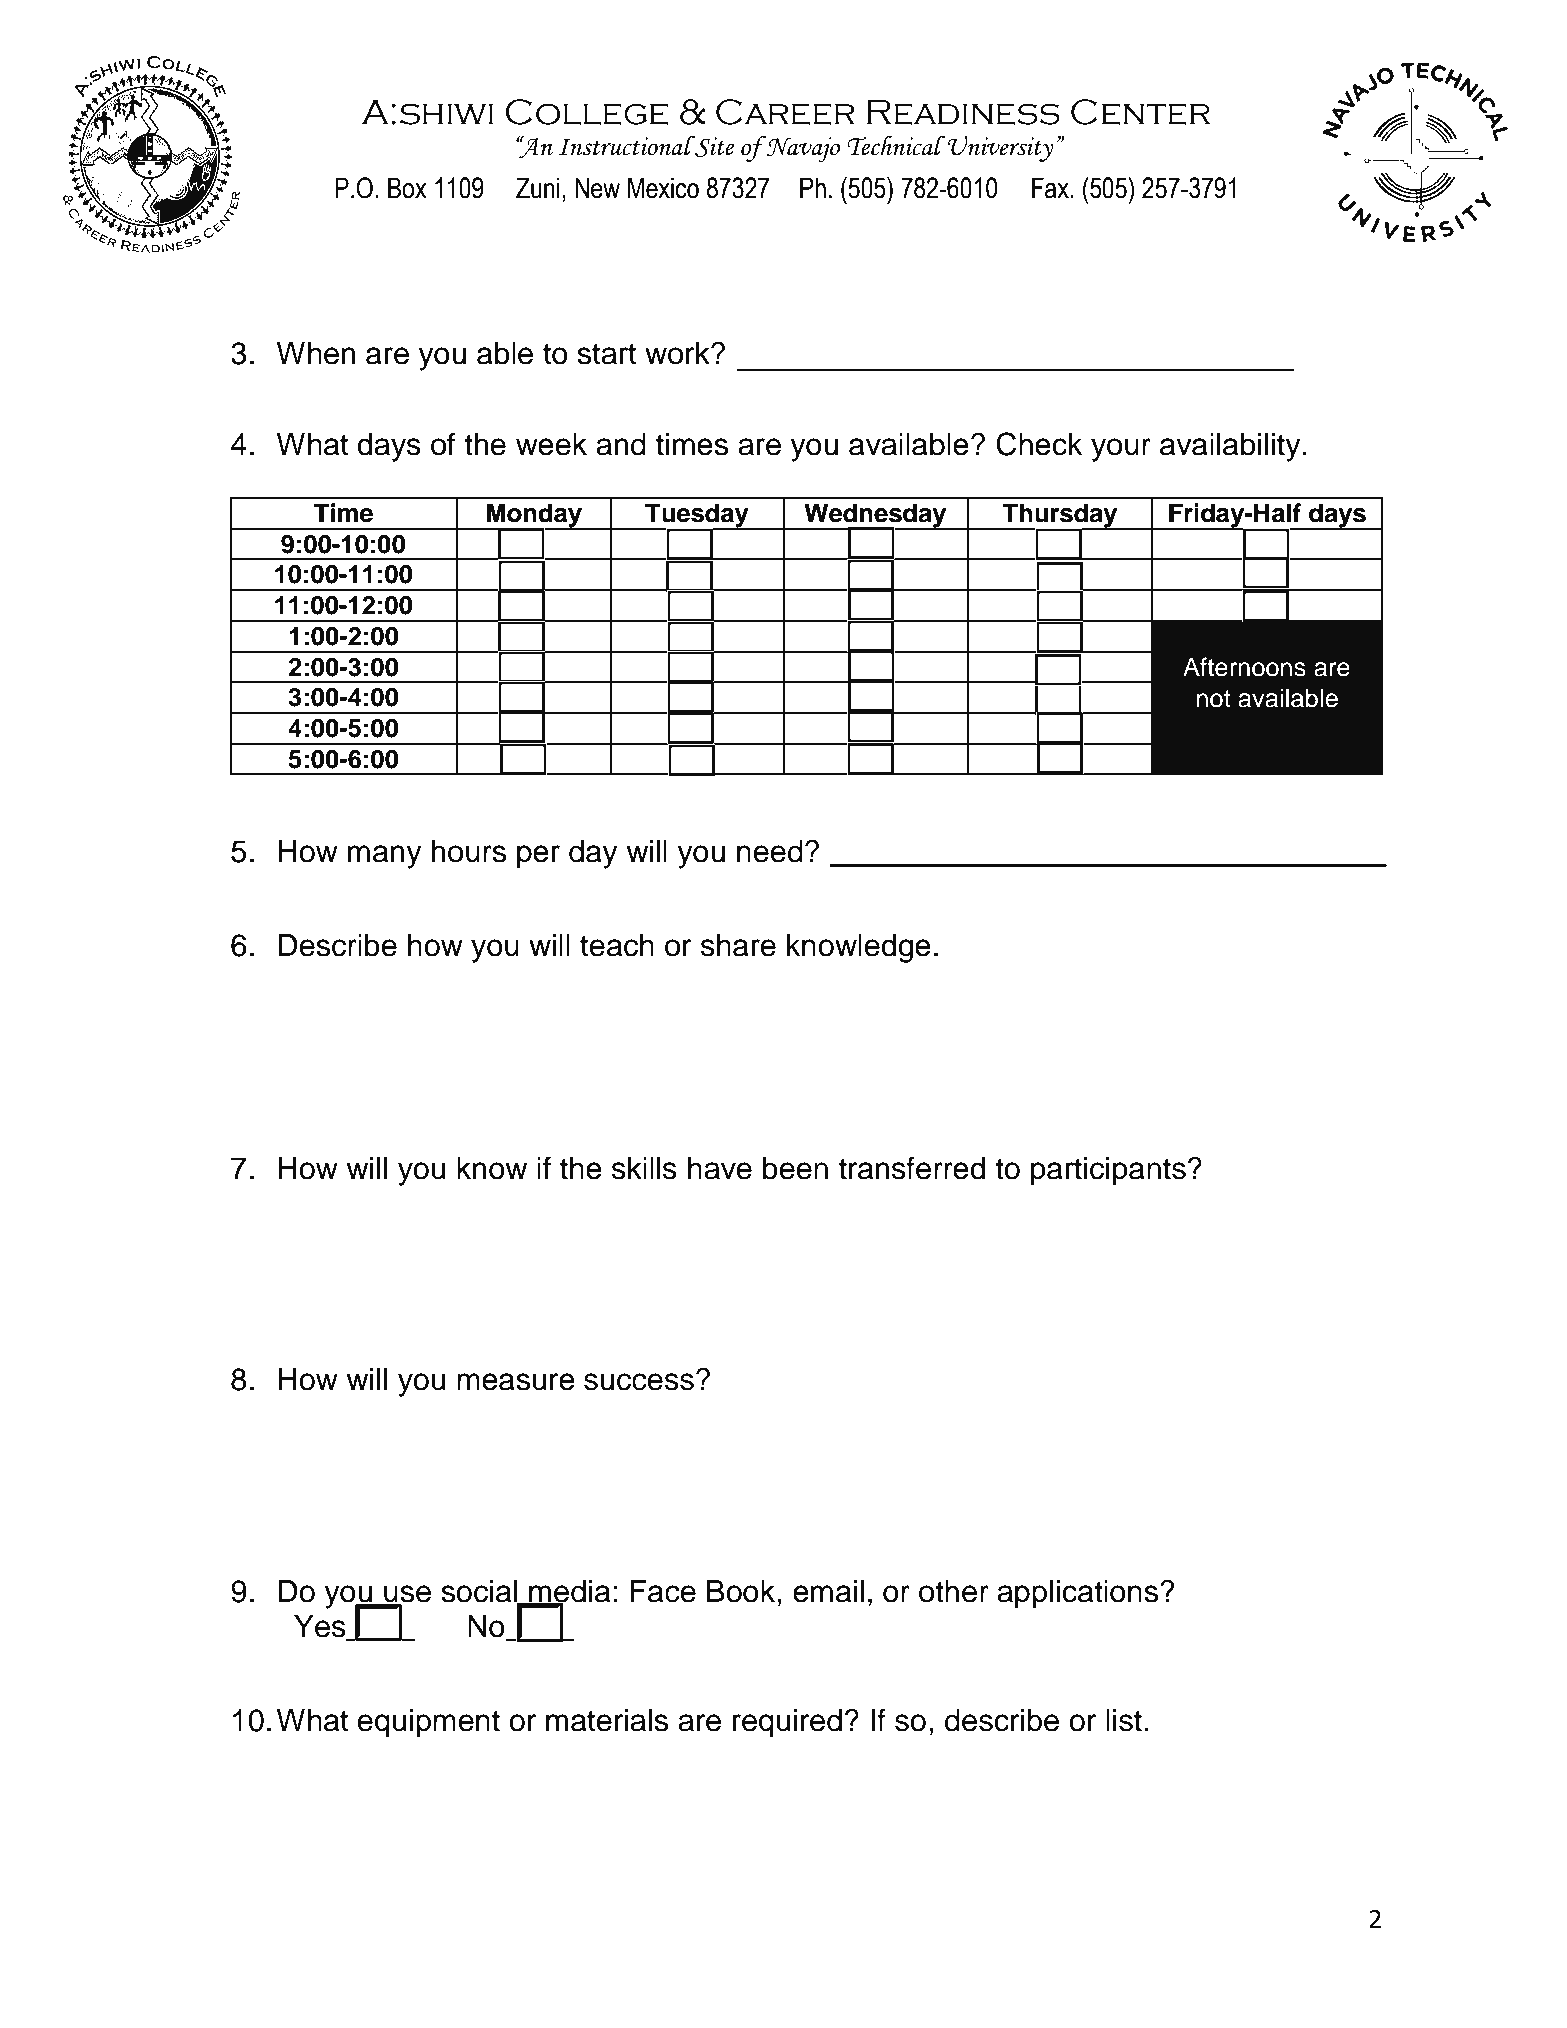 The image size is (1567, 2028). What do you see at coordinates (1124, 1720) in the screenshot?
I see `list` at bounding box center [1124, 1720].
